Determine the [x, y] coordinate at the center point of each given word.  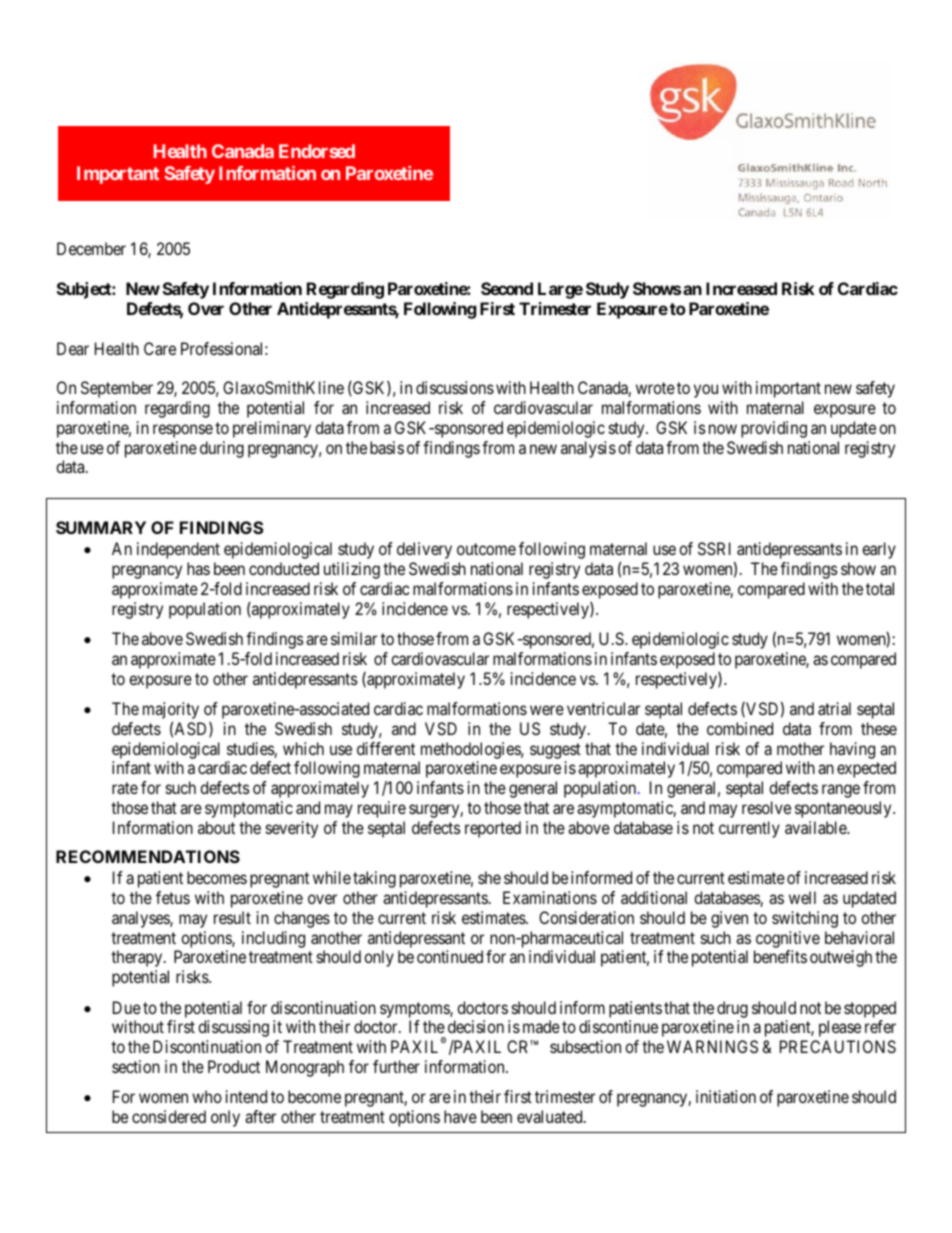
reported [493, 829]
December [91, 248]
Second [507, 288]
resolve [766, 807]
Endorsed [317, 151]
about [216, 827]
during [222, 449]
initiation [726, 1096]
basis [387, 447]
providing [774, 429]
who [207, 1096]
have [460, 1116]
